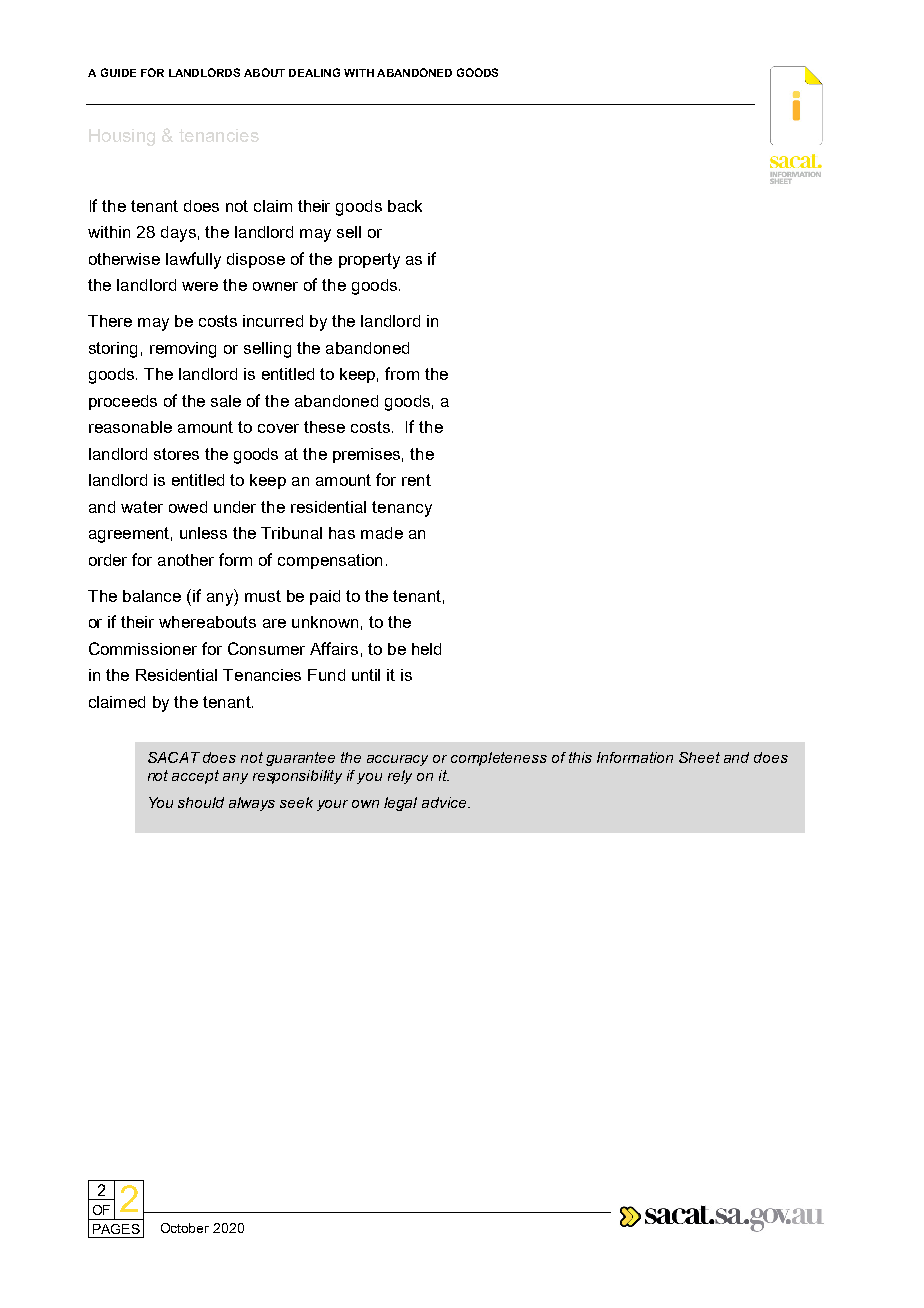 This screenshot has width=924, height=1308. What do you see at coordinates (445, 802) in the screenshot?
I see `advice` at bounding box center [445, 802].
